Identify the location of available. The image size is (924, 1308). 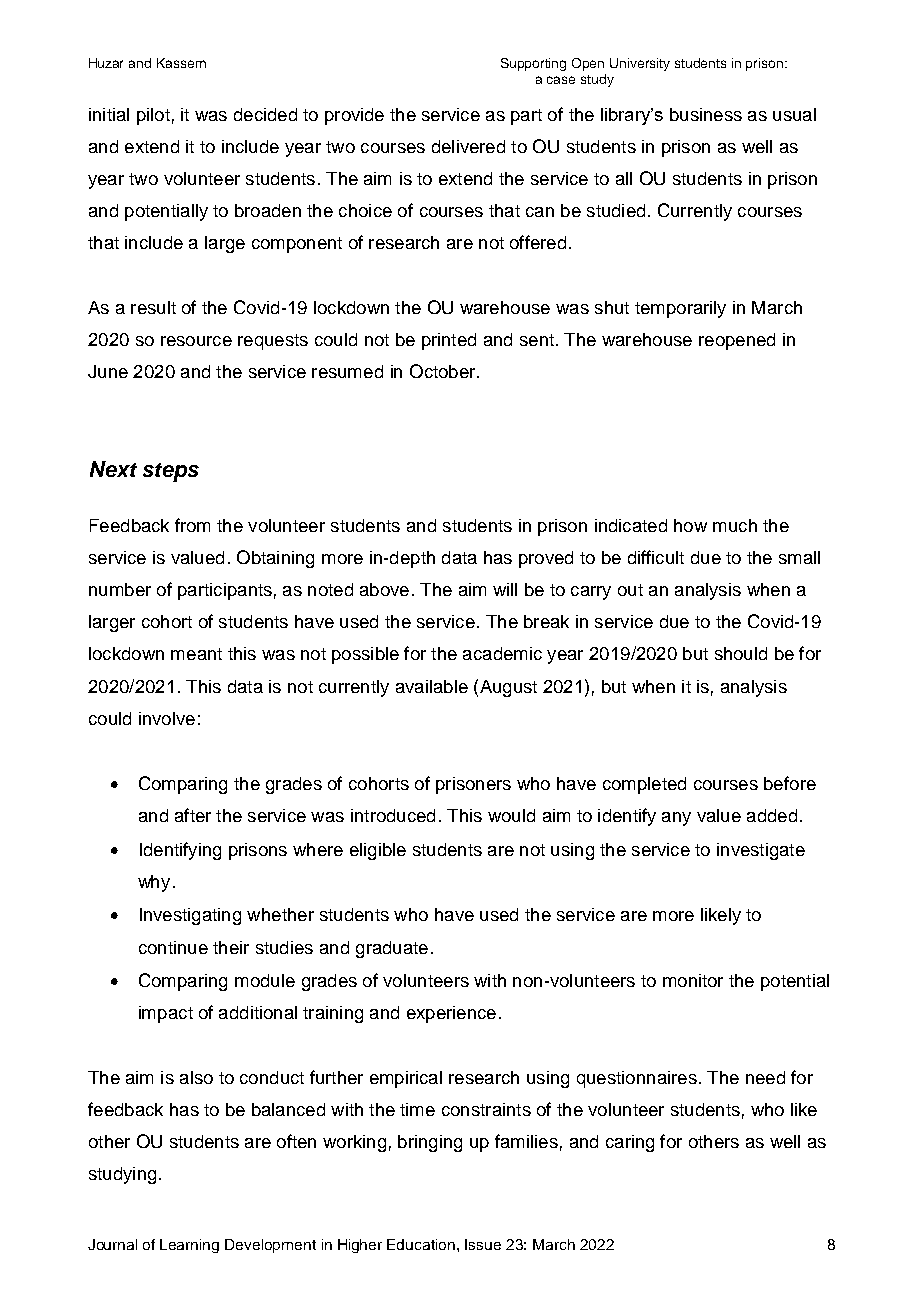
(432, 686).
